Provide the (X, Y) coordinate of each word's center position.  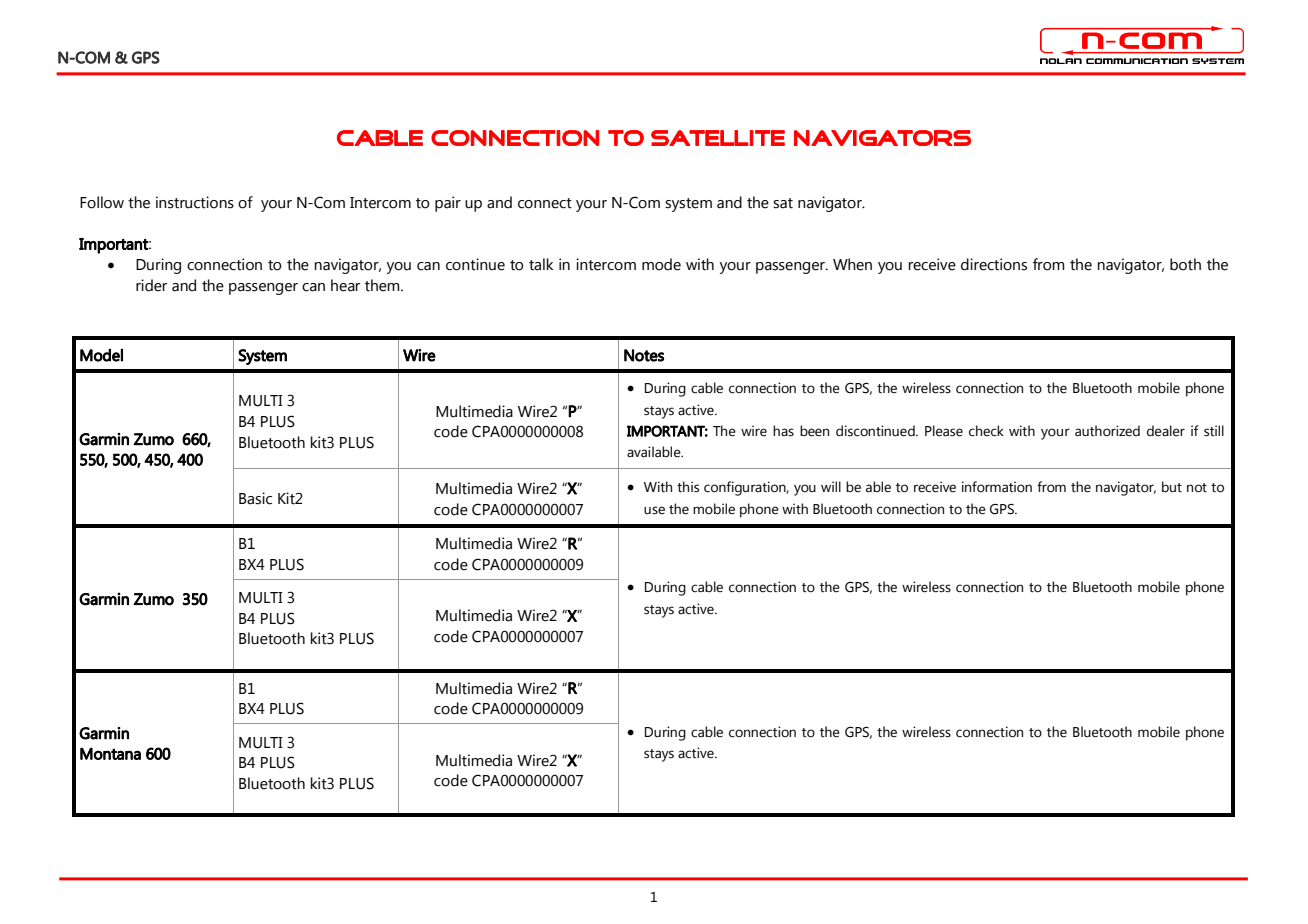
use (654, 510)
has (783, 431)
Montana (110, 753)
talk (541, 264)
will (831, 486)
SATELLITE (718, 138)
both (1185, 264)
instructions (195, 202)
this (688, 487)
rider (151, 285)
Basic (255, 498)
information (997, 487)
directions (994, 264)
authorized (1107, 431)
